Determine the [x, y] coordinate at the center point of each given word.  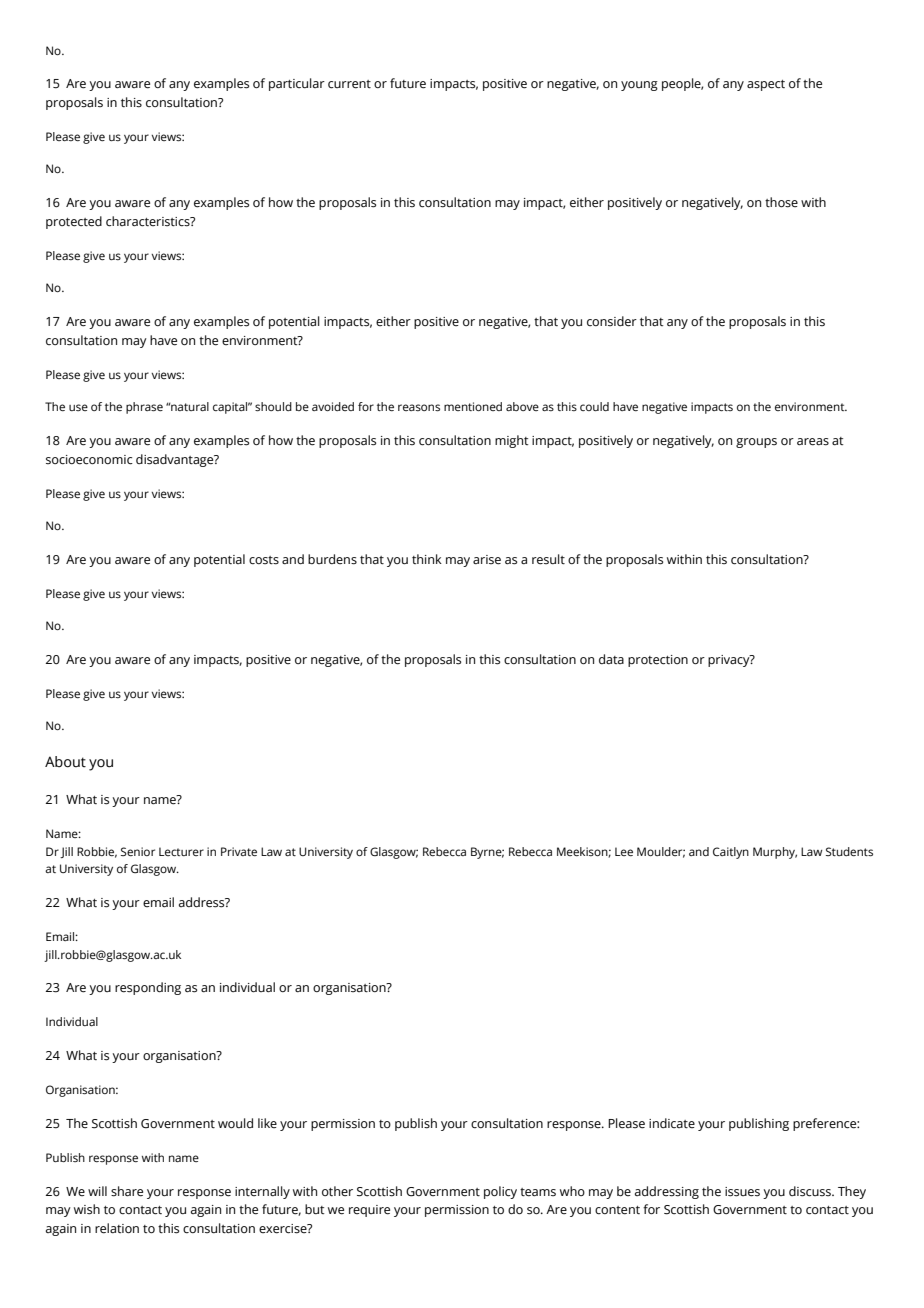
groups [756, 443]
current [349, 84]
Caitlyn [731, 853]
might [512, 441]
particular [297, 84]
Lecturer [181, 851]
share [127, 1191]
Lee [624, 851]
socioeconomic [89, 460]
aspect [766, 85]
